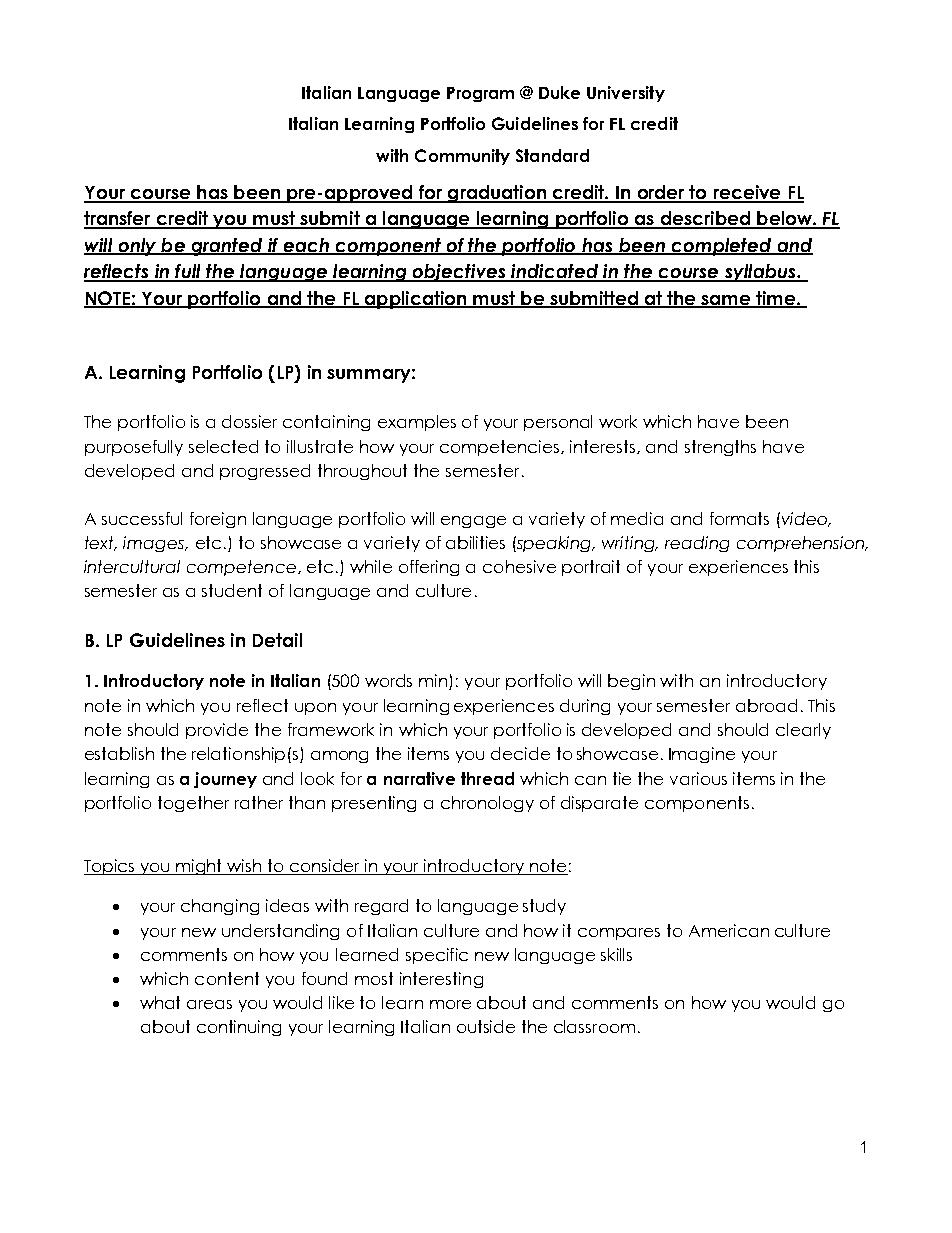  I want to click on strengths, so click(720, 448).
